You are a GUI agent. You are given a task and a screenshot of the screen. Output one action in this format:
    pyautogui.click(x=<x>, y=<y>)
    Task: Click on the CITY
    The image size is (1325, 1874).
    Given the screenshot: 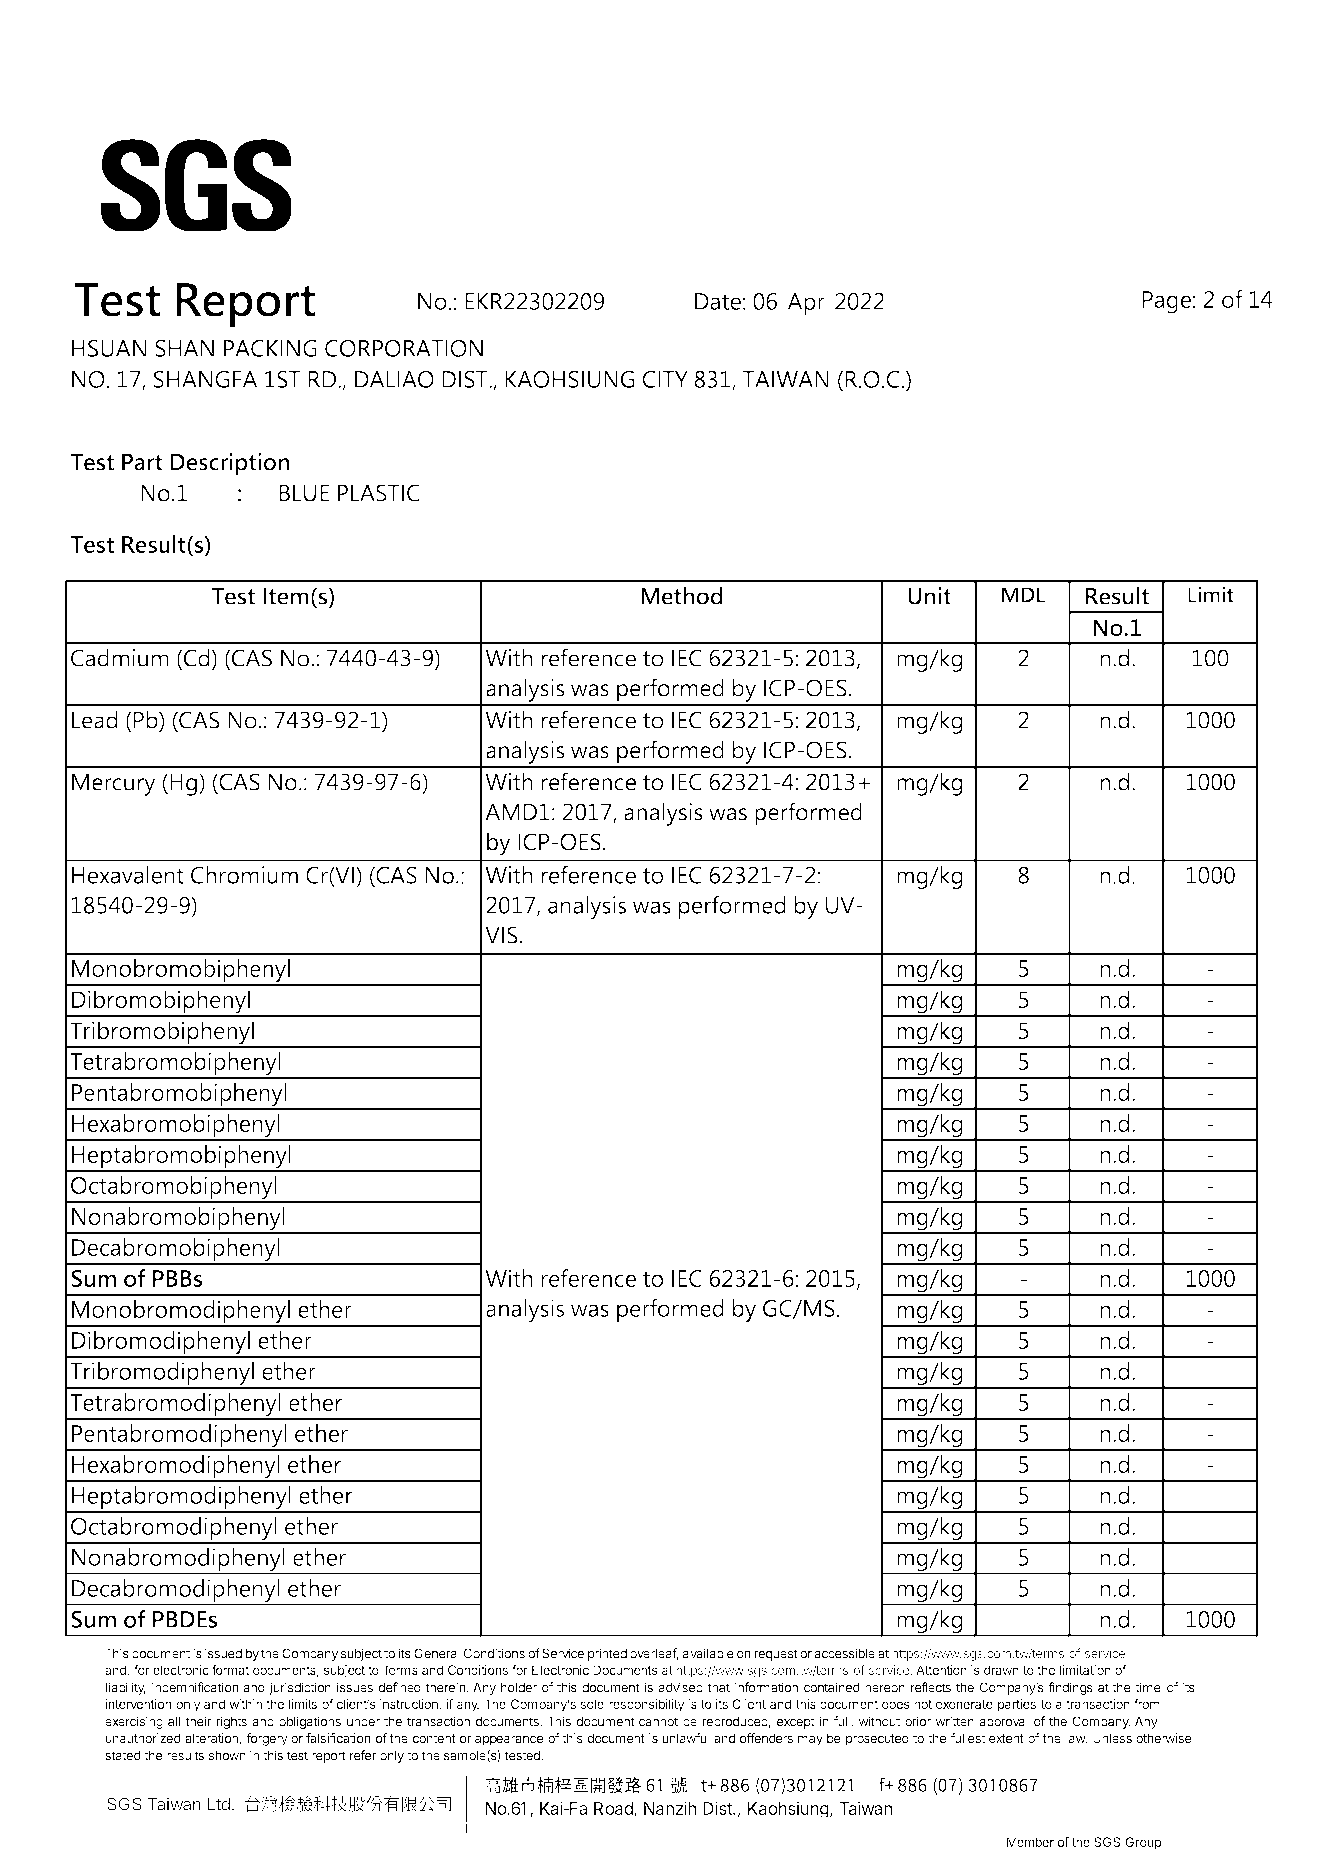 What is the action you would take?
    pyautogui.click(x=665, y=379)
